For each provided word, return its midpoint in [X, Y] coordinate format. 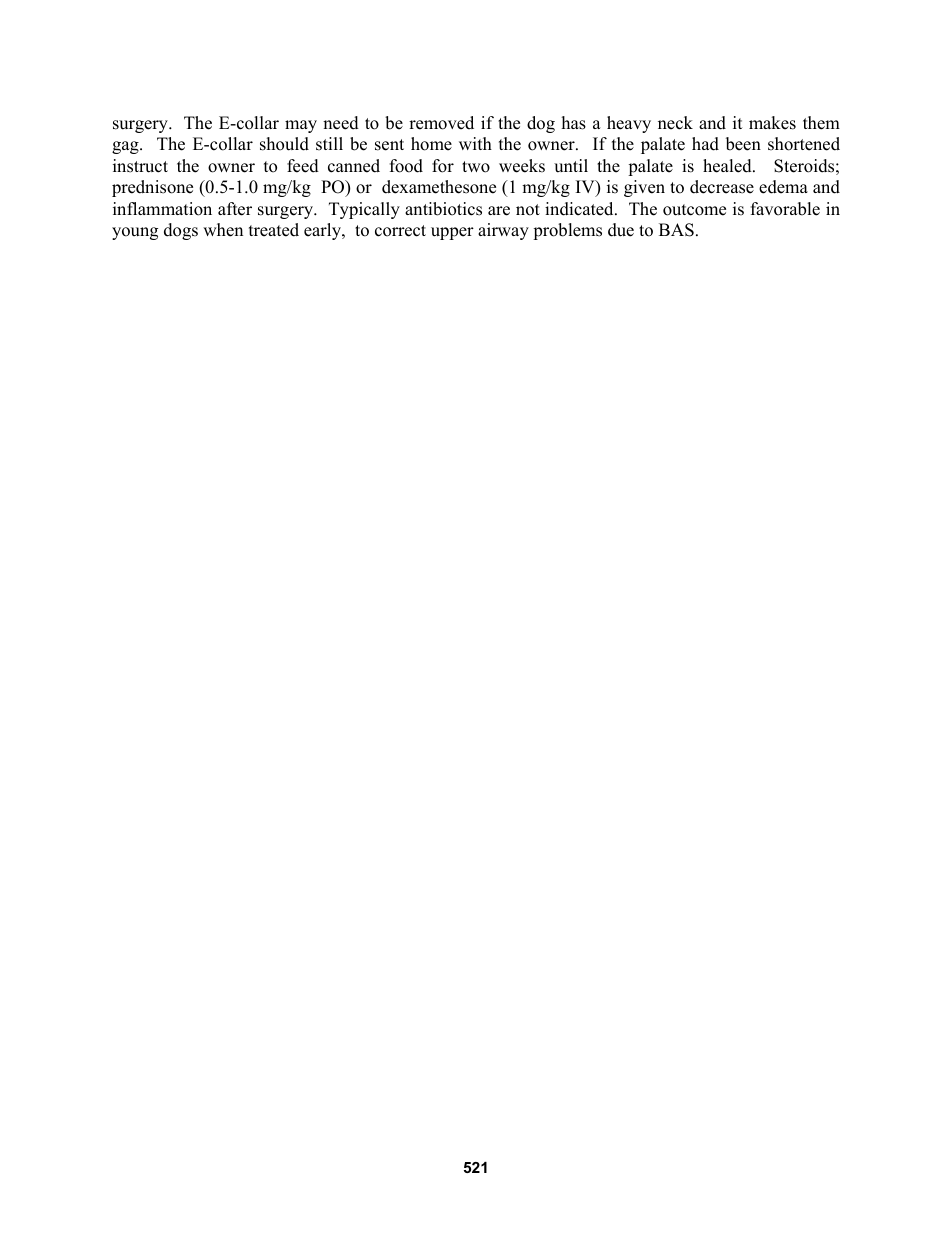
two [476, 167]
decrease [722, 187]
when [223, 230]
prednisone [152, 188]
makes [772, 123]
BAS [676, 230]
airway [503, 231]
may [301, 126]
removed [441, 123]
